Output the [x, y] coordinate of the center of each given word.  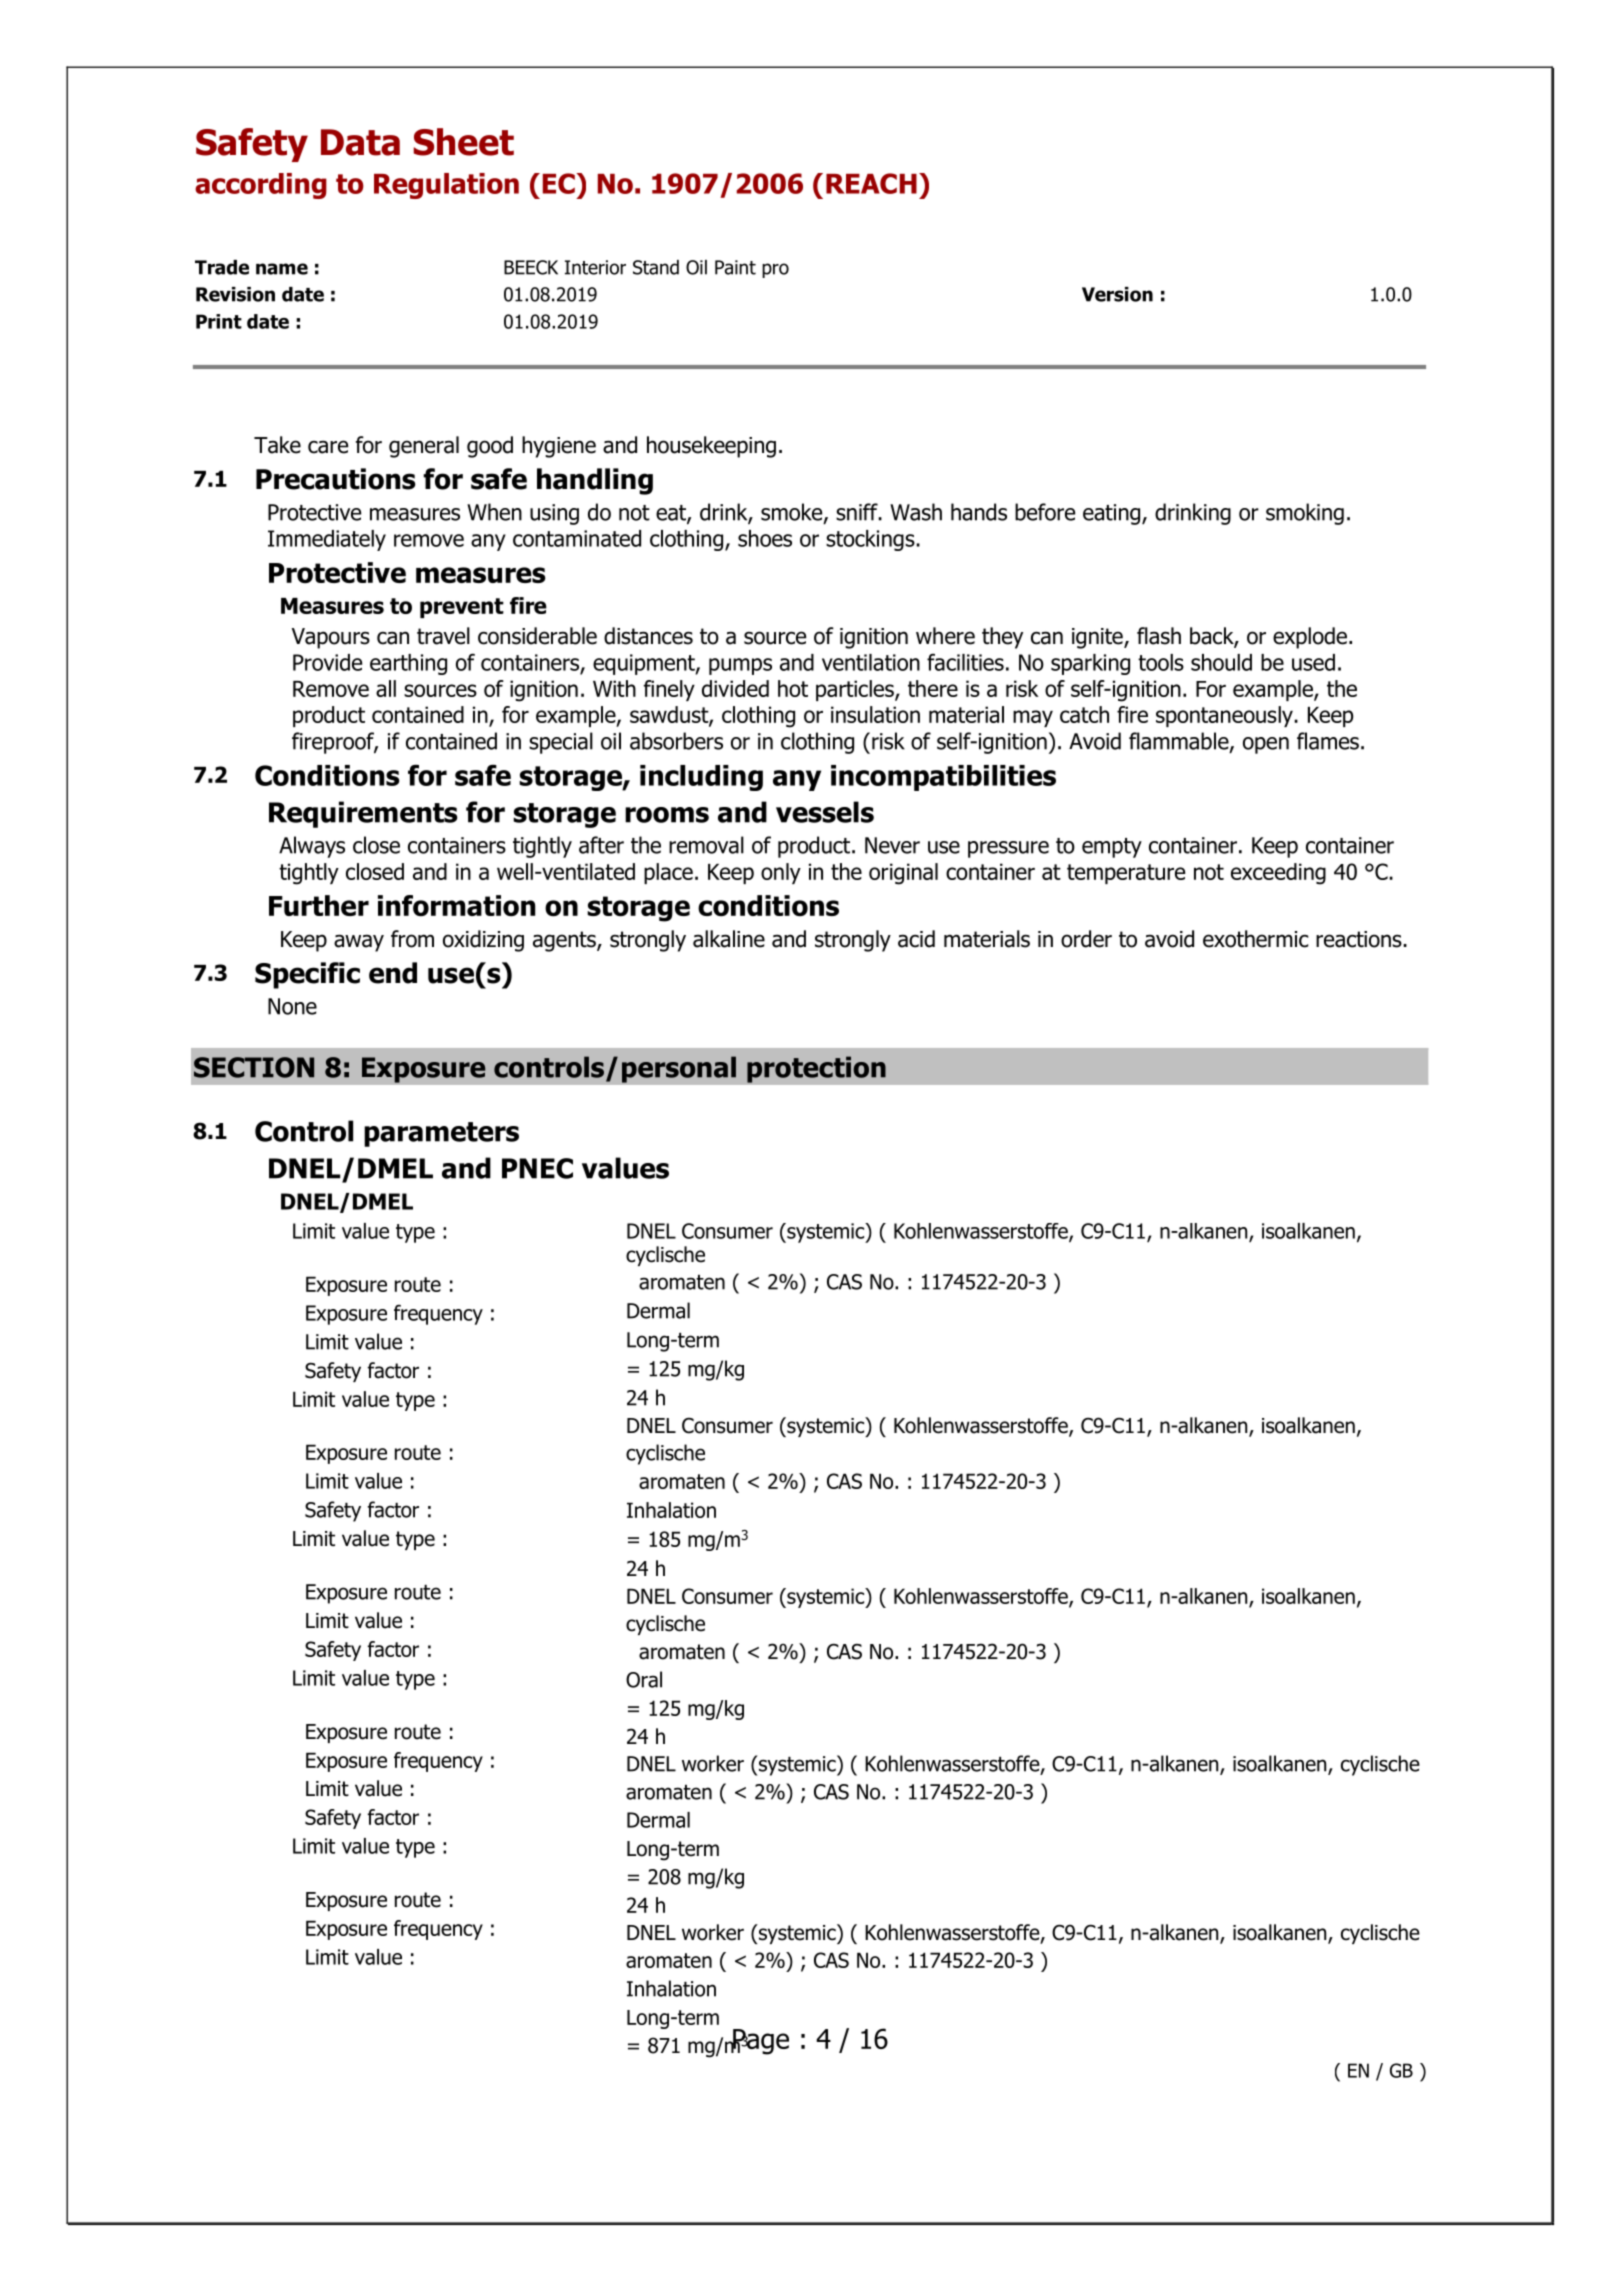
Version [1117, 294]
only [781, 873]
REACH [871, 183]
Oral [644, 1679]
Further [319, 905]
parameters [441, 1134]
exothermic [1256, 939]
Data [360, 142]
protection [816, 1069]
